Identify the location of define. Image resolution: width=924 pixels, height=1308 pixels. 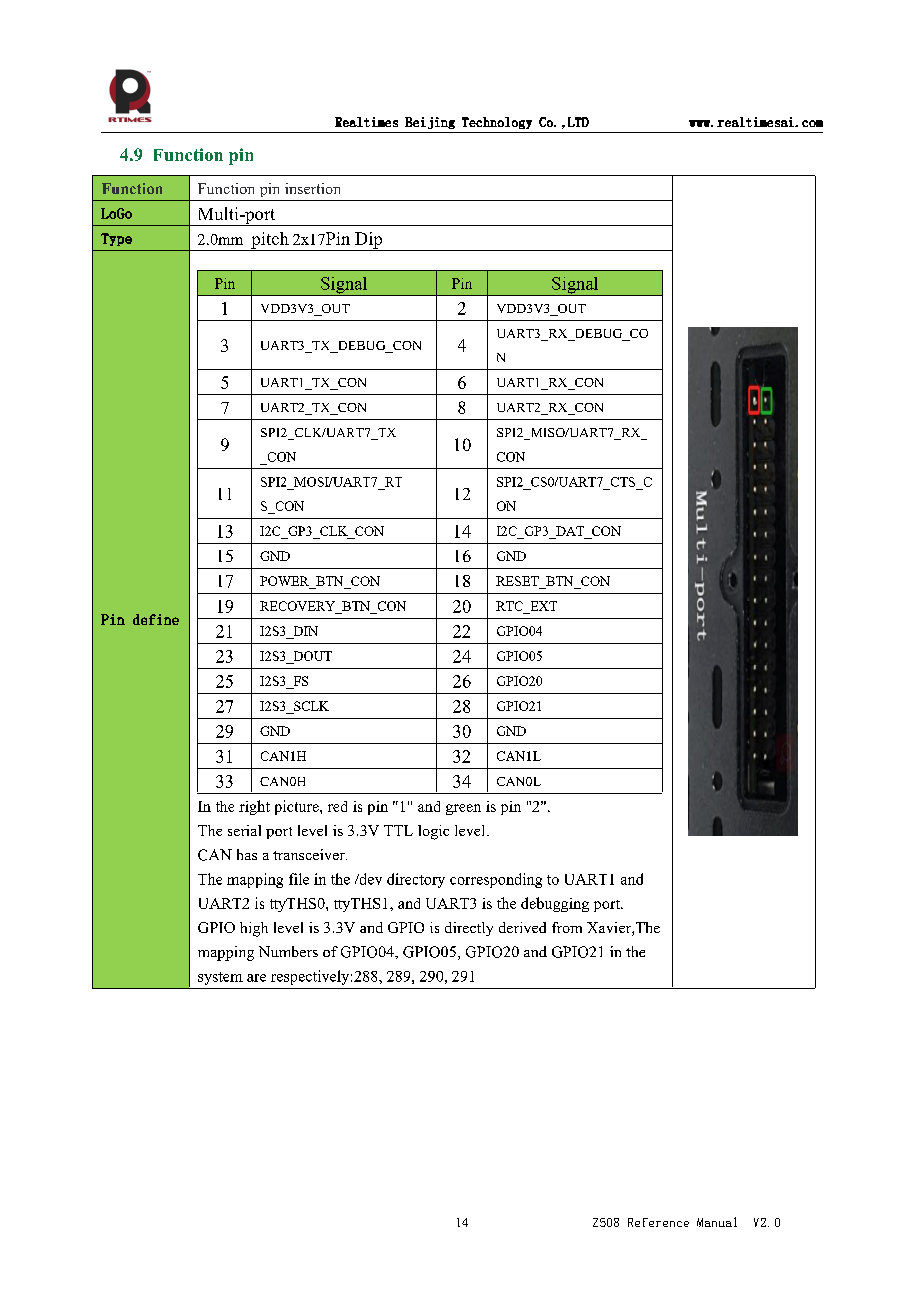
(156, 619).
